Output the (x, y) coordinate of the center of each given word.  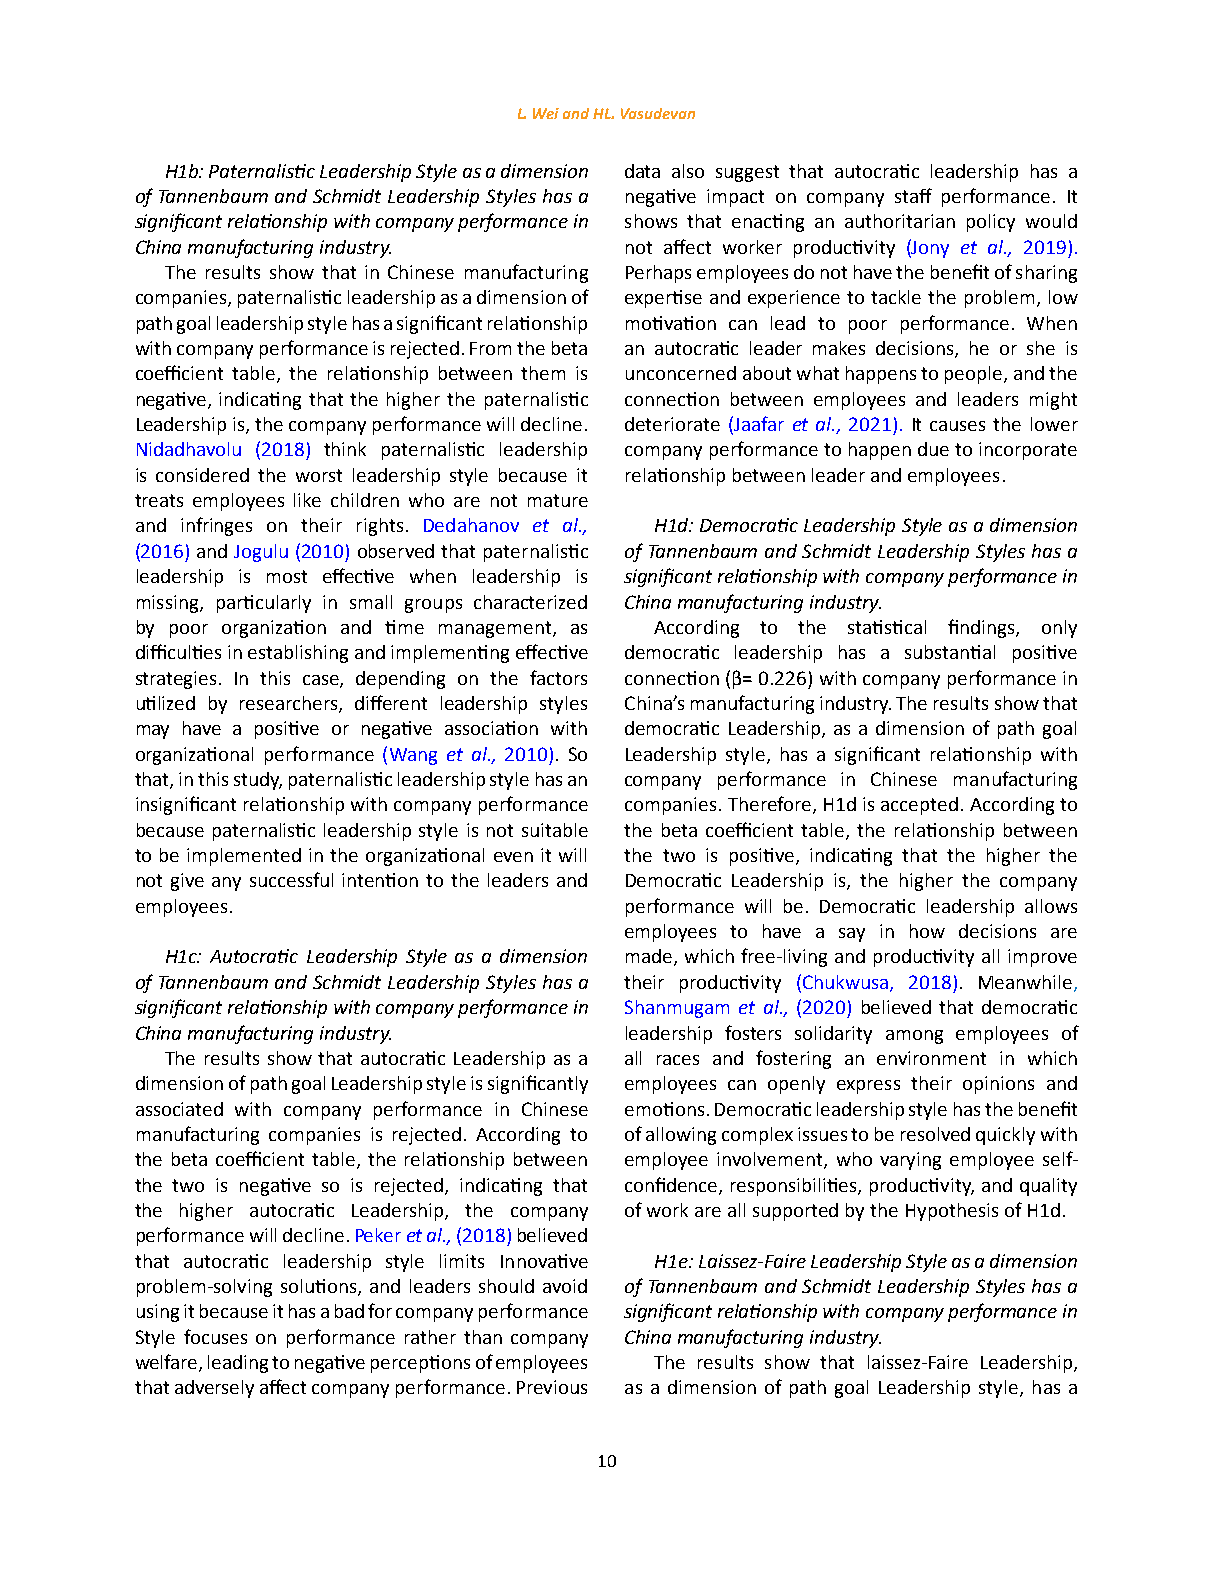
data (642, 171)
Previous (552, 1387)
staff (913, 195)
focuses (215, 1336)
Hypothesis (952, 1212)
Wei (546, 113)
